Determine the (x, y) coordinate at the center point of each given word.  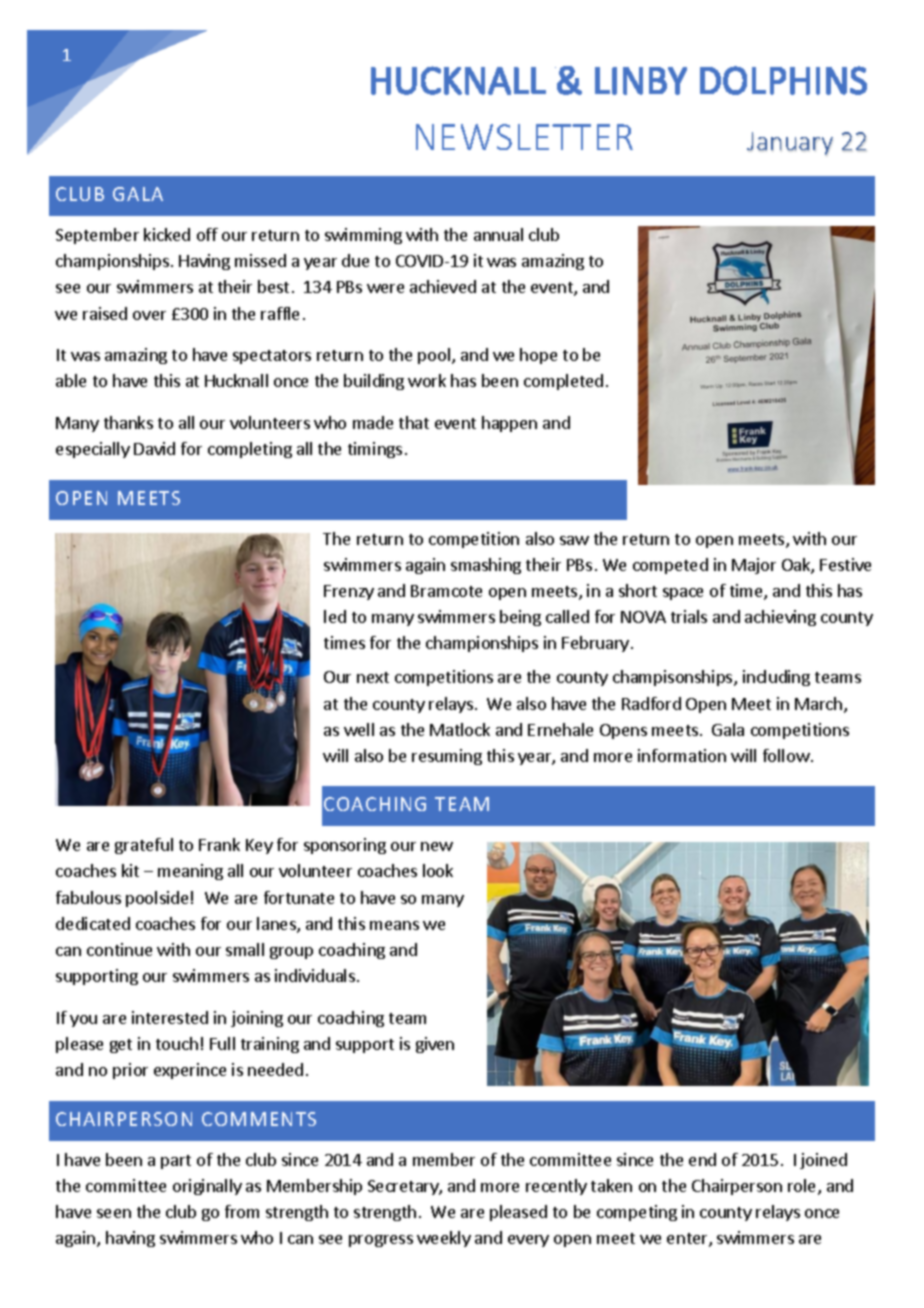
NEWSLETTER (524, 137)
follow (786, 755)
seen (114, 1213)
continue (119, 949)
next (373, 677)
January (790, 143)
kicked (167, 234)
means (394, 925)
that (414, 422)
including (776, 678)
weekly (444, 1239)
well (359, 729)
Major (754, 566)
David (154, 448)
